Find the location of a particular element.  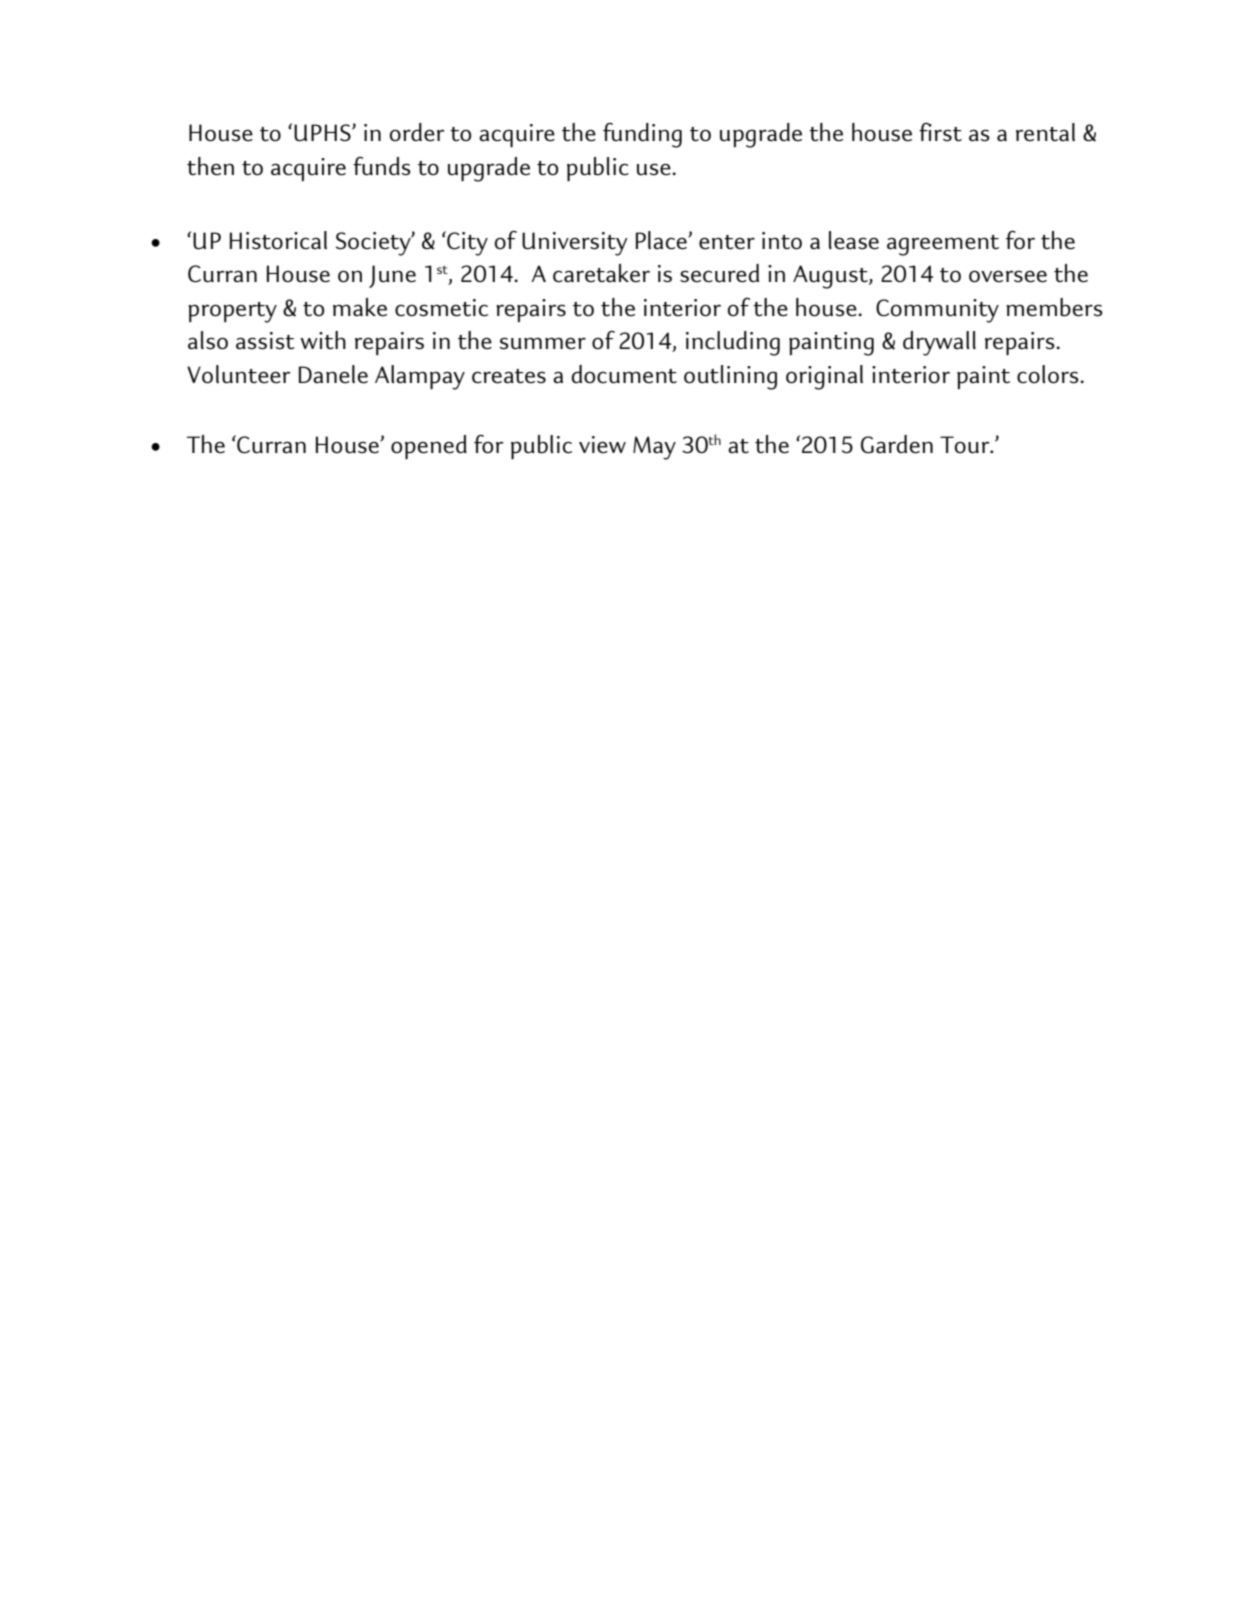

opened is located at coordinates (429, 447).
